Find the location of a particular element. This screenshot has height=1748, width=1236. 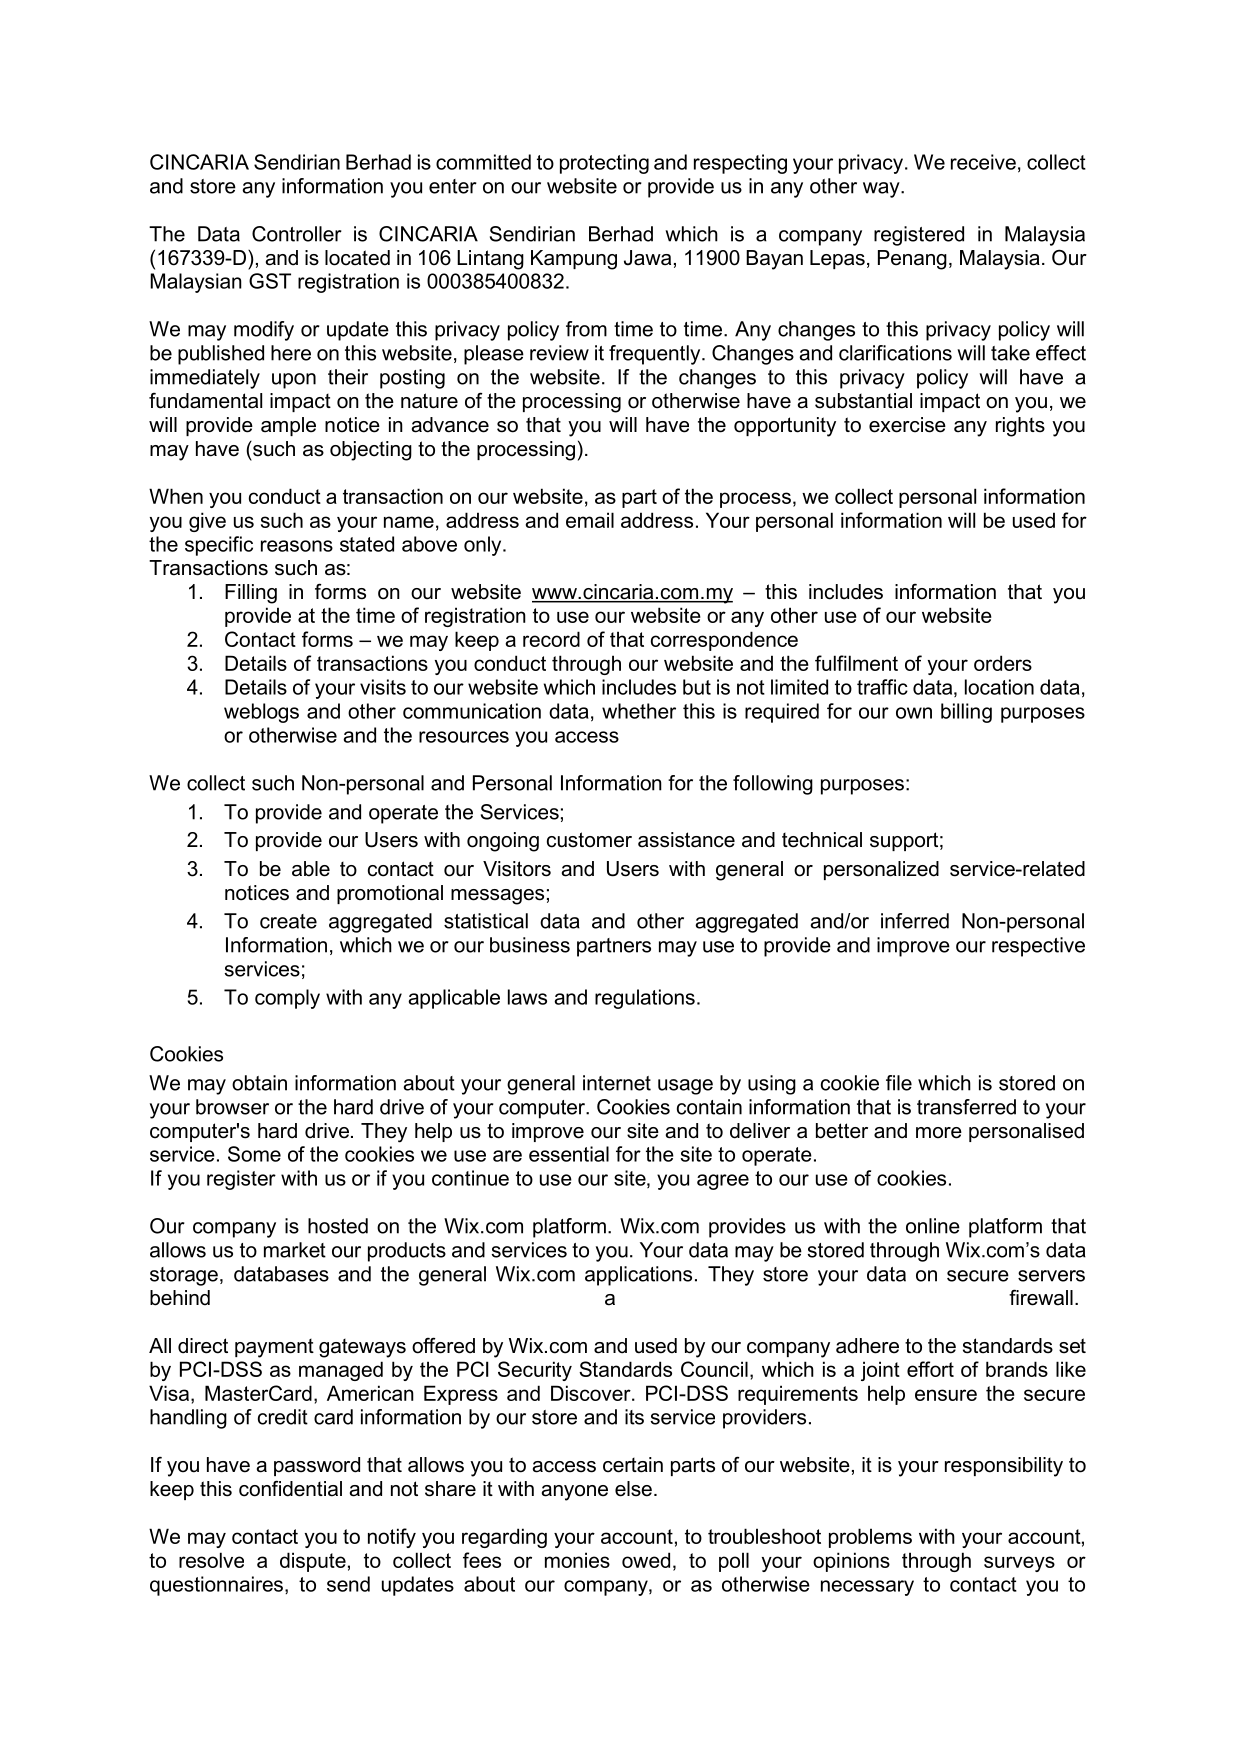

receive is located at coordinates (983, 162).
